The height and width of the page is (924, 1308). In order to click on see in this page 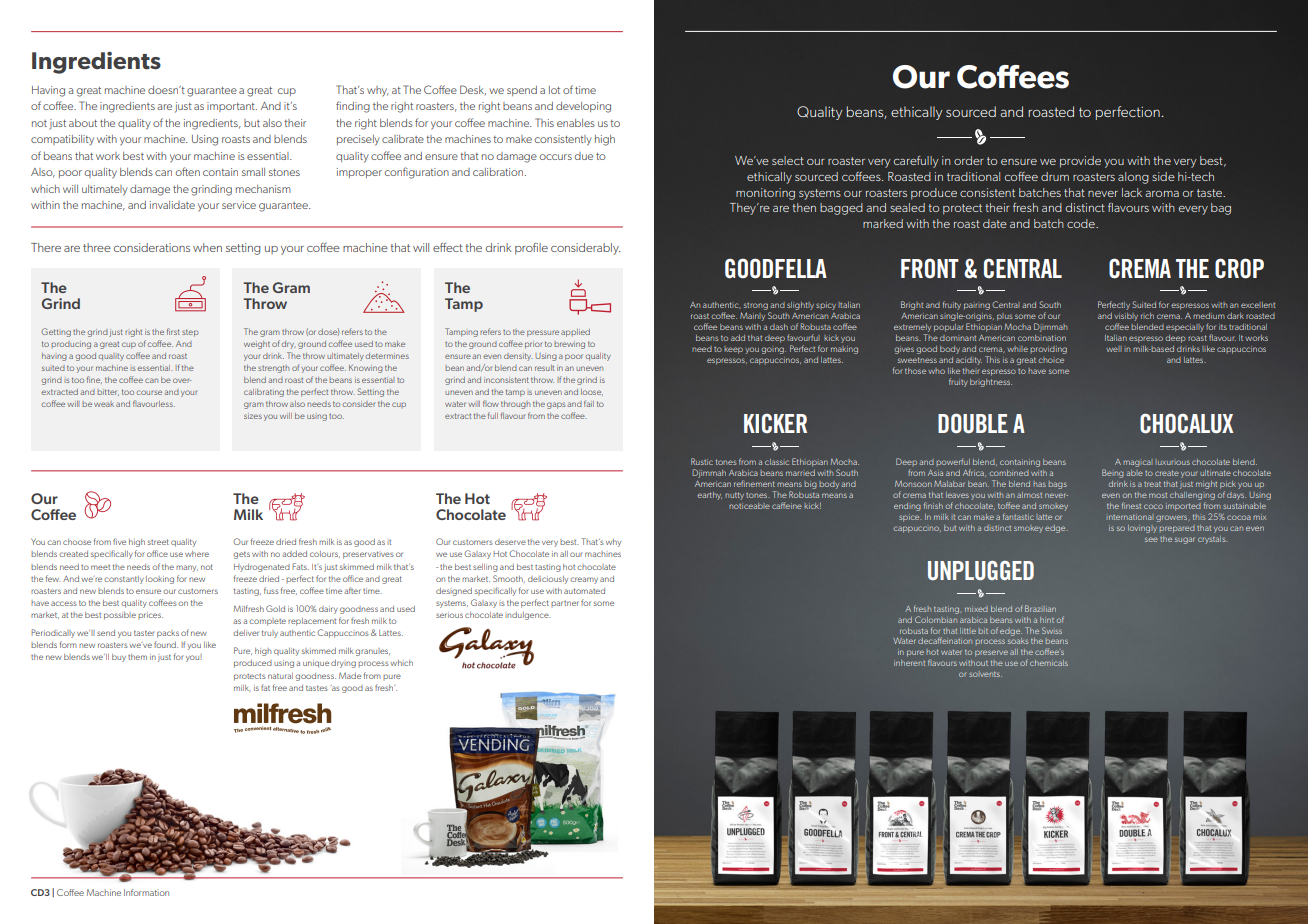, I will do `click(1151, 539)`.
